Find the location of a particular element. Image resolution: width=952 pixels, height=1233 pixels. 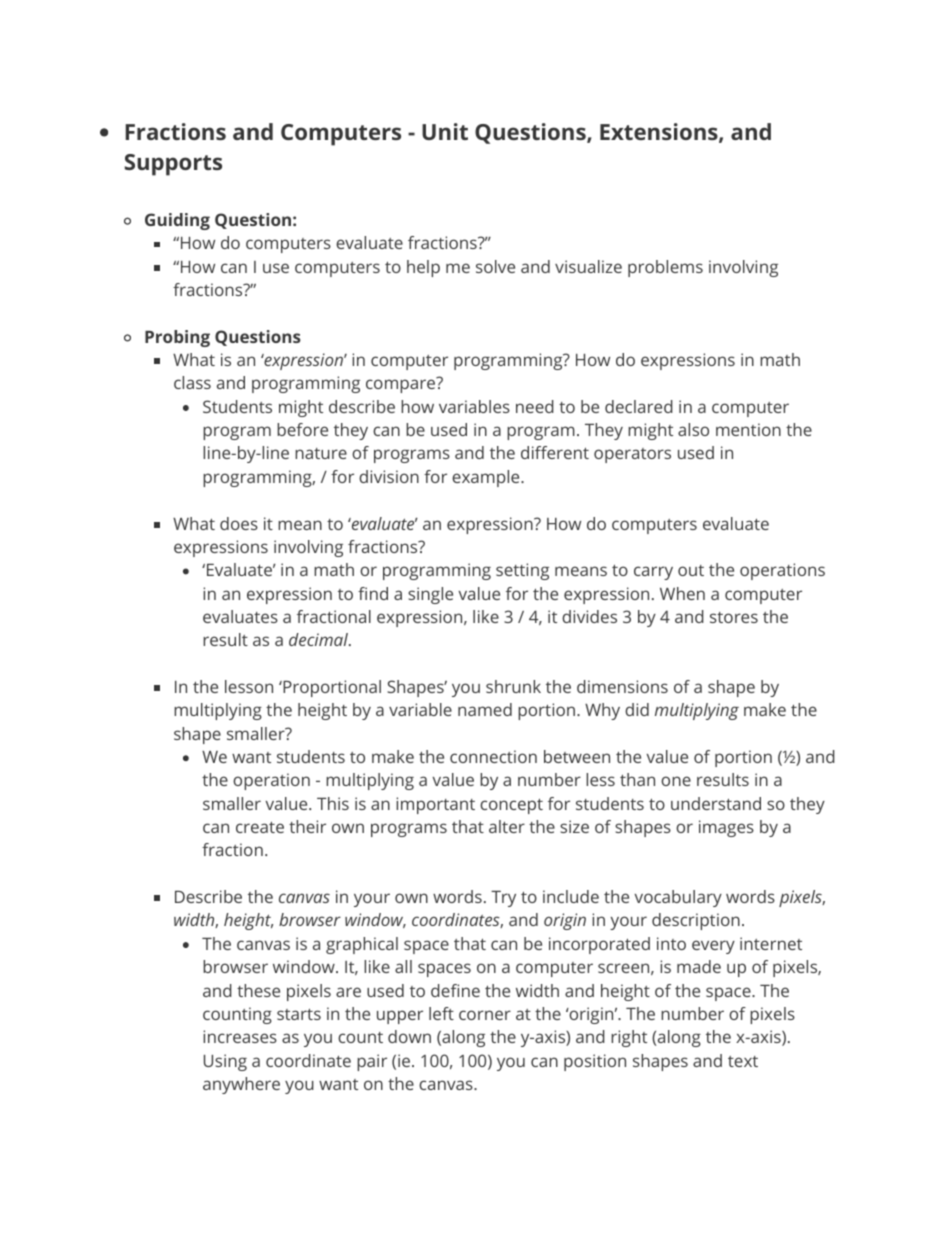

text is located at coordinates (743, 1061).
